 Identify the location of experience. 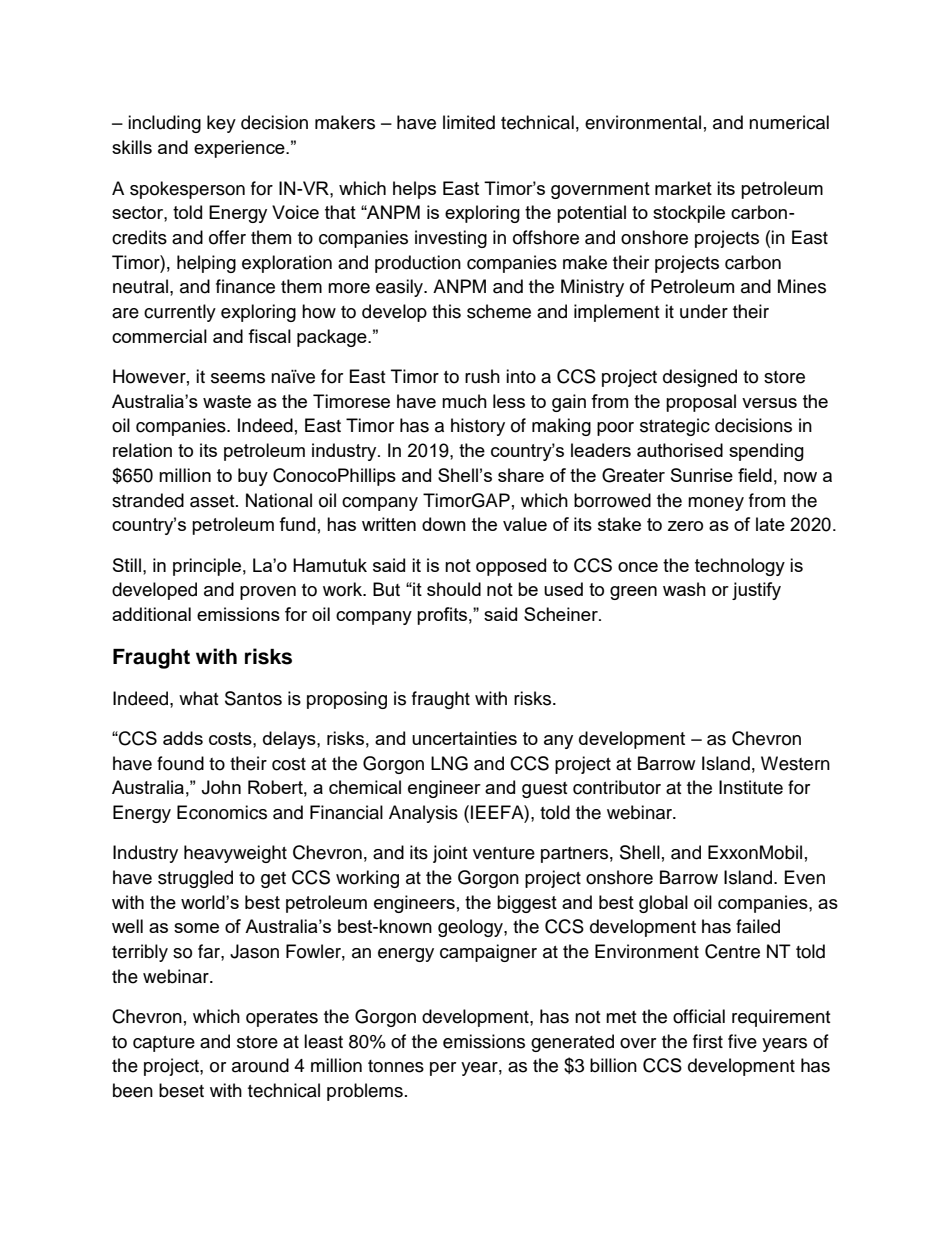
(240, 149).
